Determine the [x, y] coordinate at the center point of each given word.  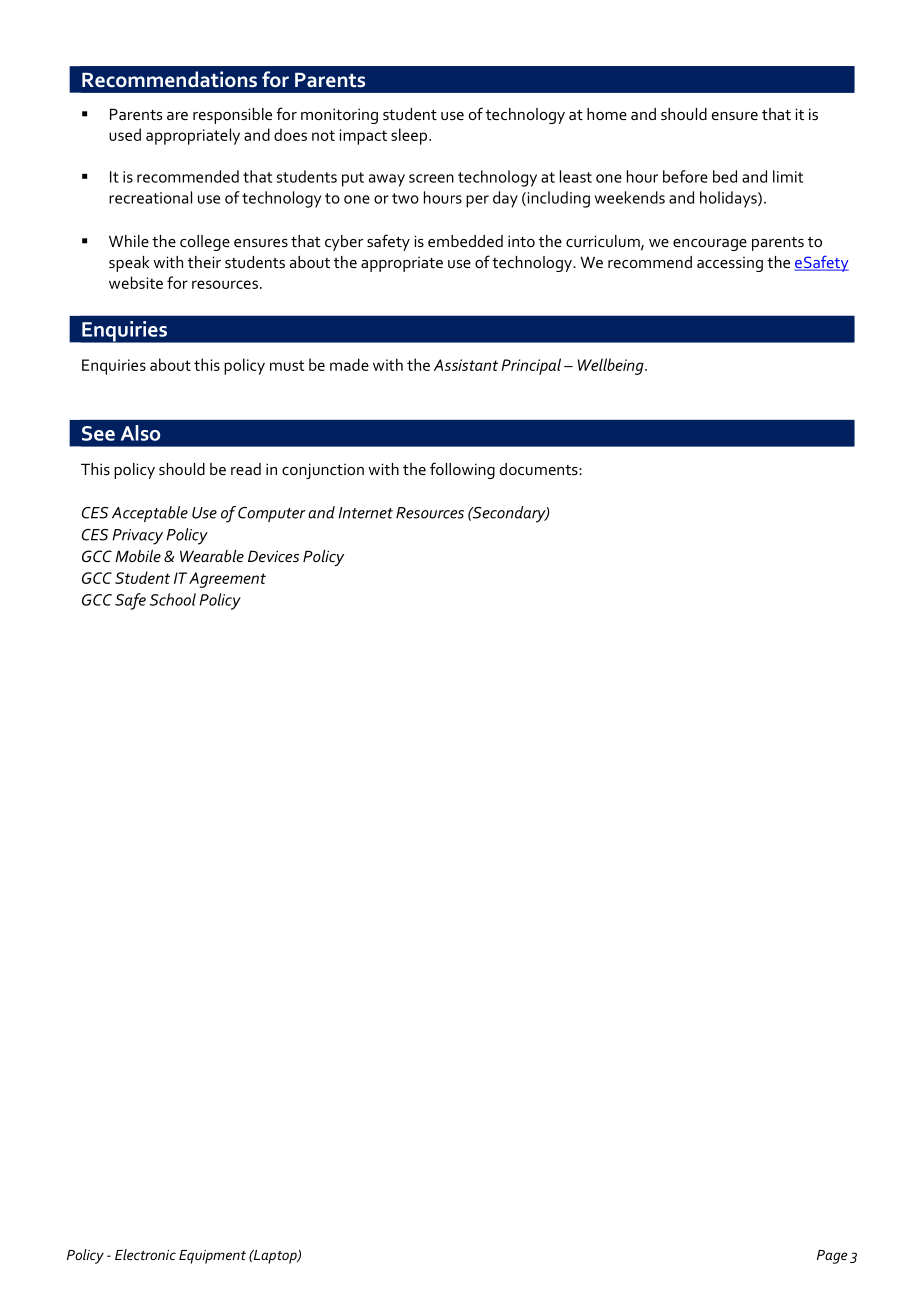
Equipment [212, 1257]
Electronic [145, 1254]
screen [431, 178]
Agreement [227, 580]
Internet [365, 513]
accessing [730, 264]
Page [832, 1257]
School [173, 599]
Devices [273, 556]
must [287, 365]
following [462, 470]
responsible [232, 116]
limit [788, 176]
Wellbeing [612, 366]
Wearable [212, 556]
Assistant [466, 365]
